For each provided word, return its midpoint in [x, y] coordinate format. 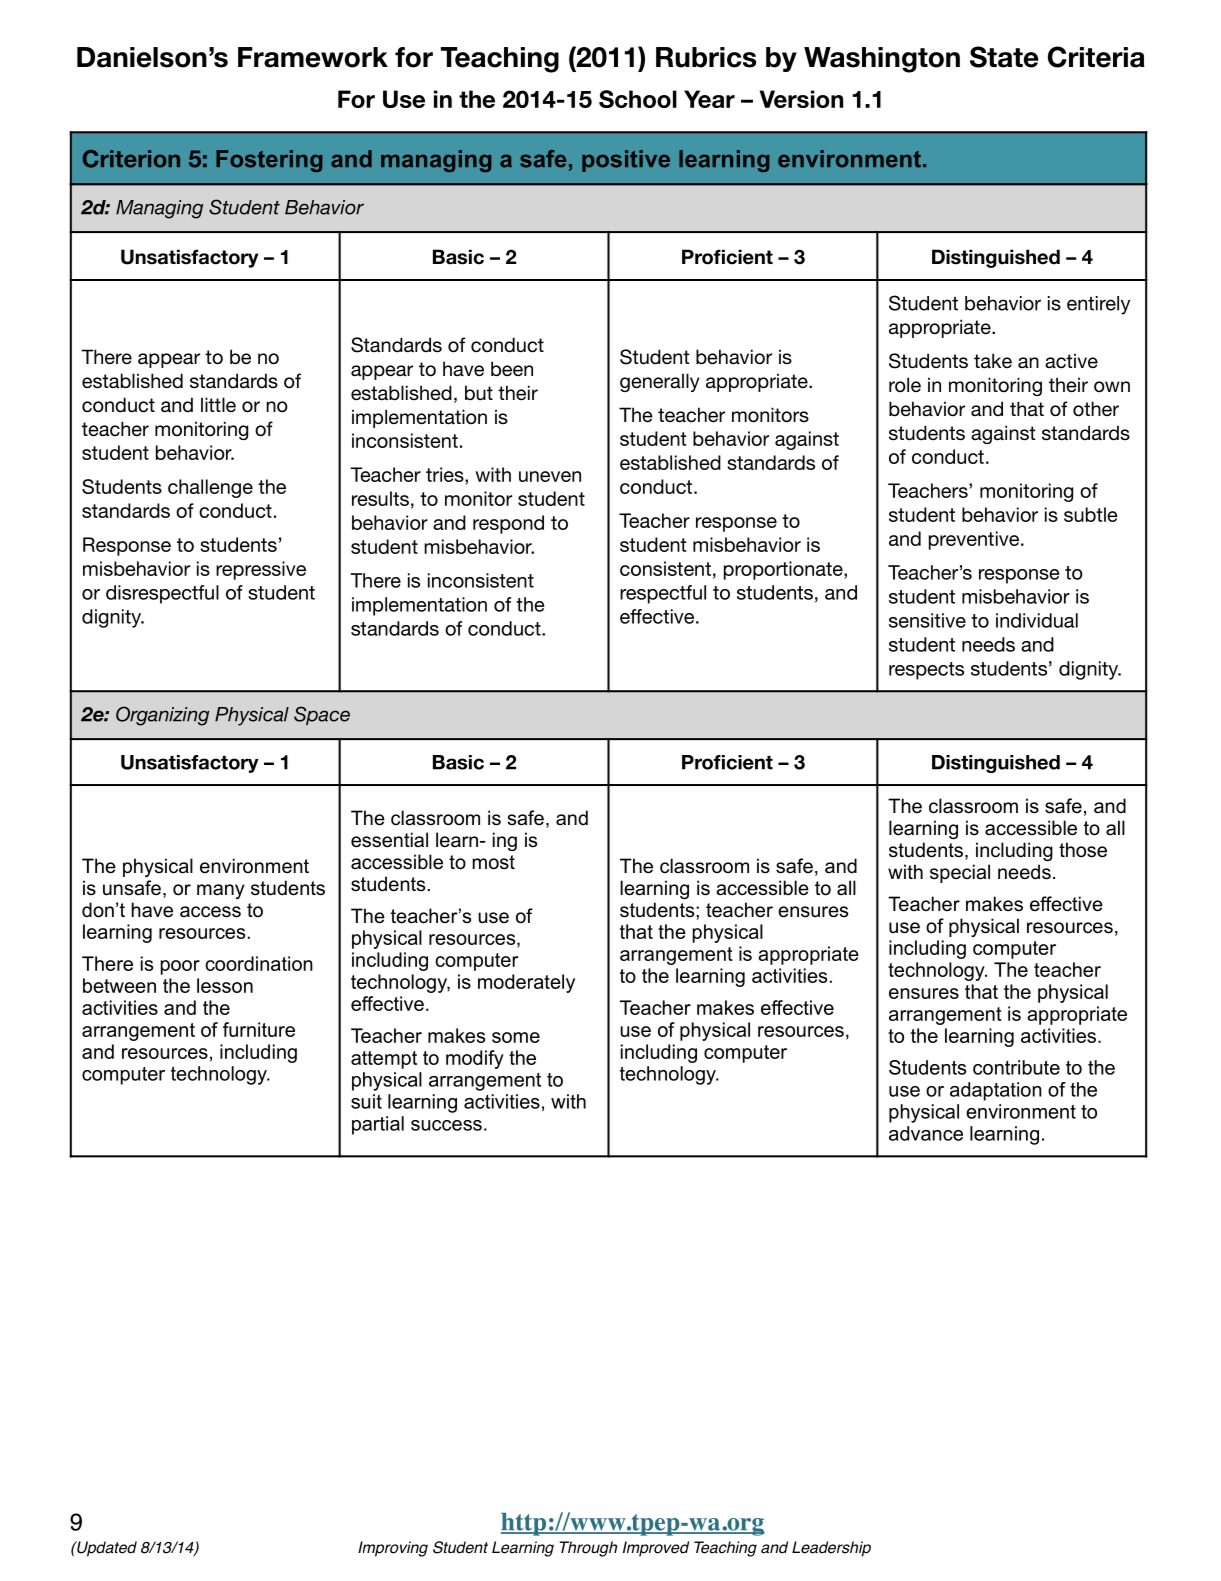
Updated [106, 1549]
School [638, 99]
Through [588, 1549]
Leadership [831, 1549]
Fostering [269, 161]
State [1004, 57]
